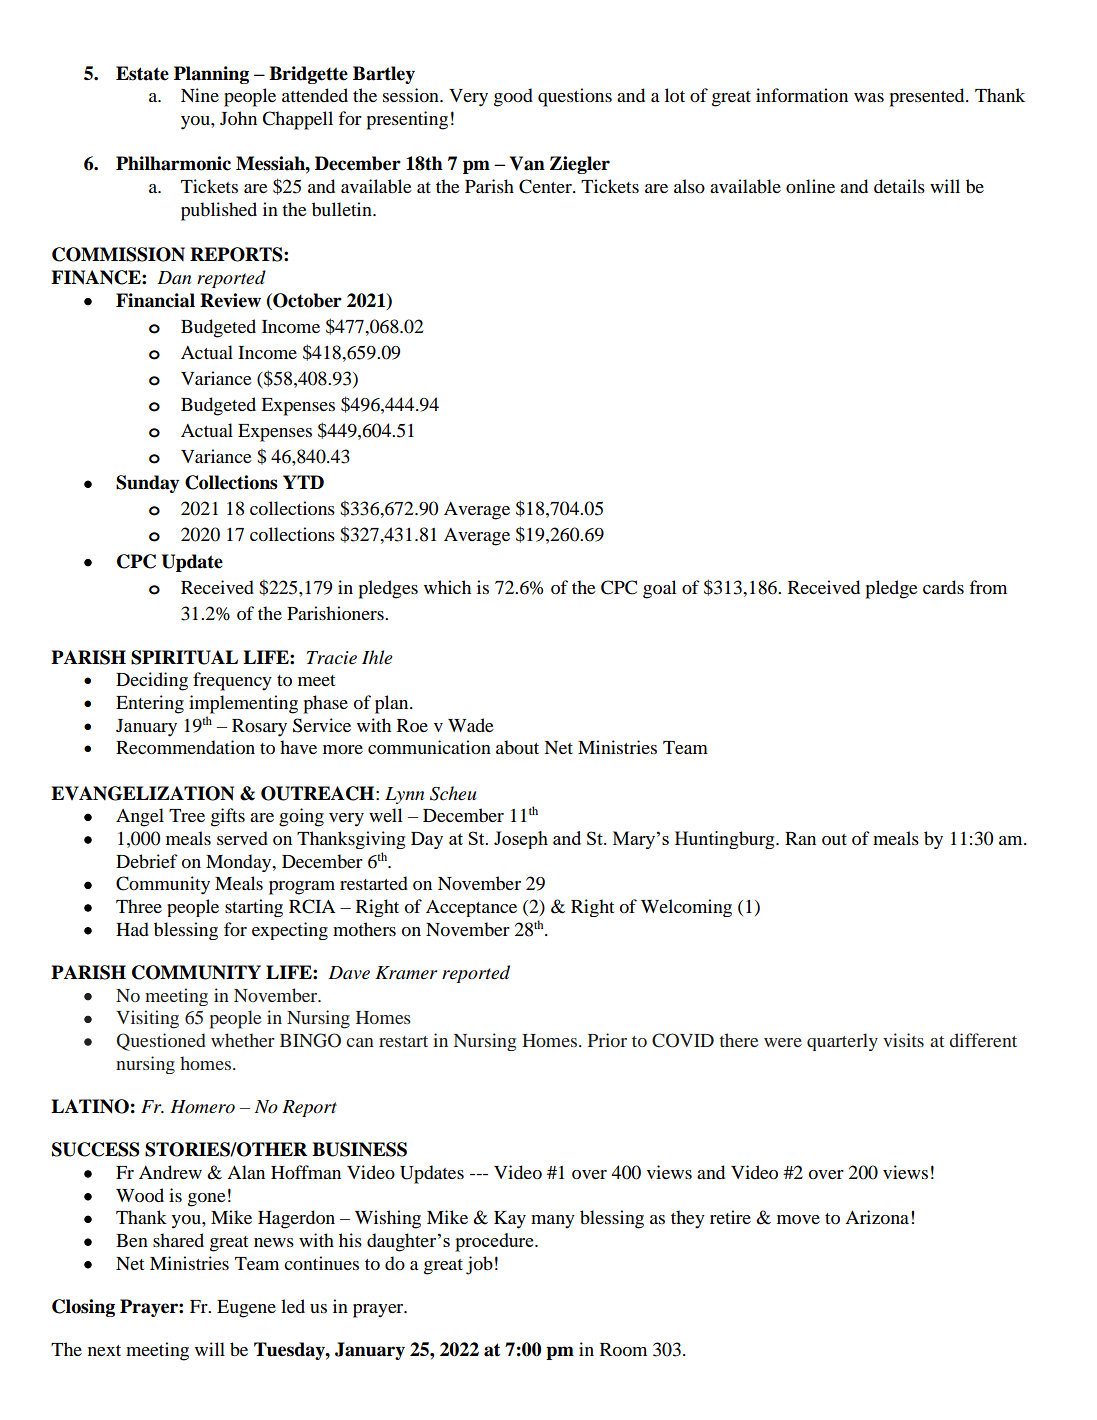  Describe the element at coordinates (943, 587) in the screenshot. I see `cards` at that location.
